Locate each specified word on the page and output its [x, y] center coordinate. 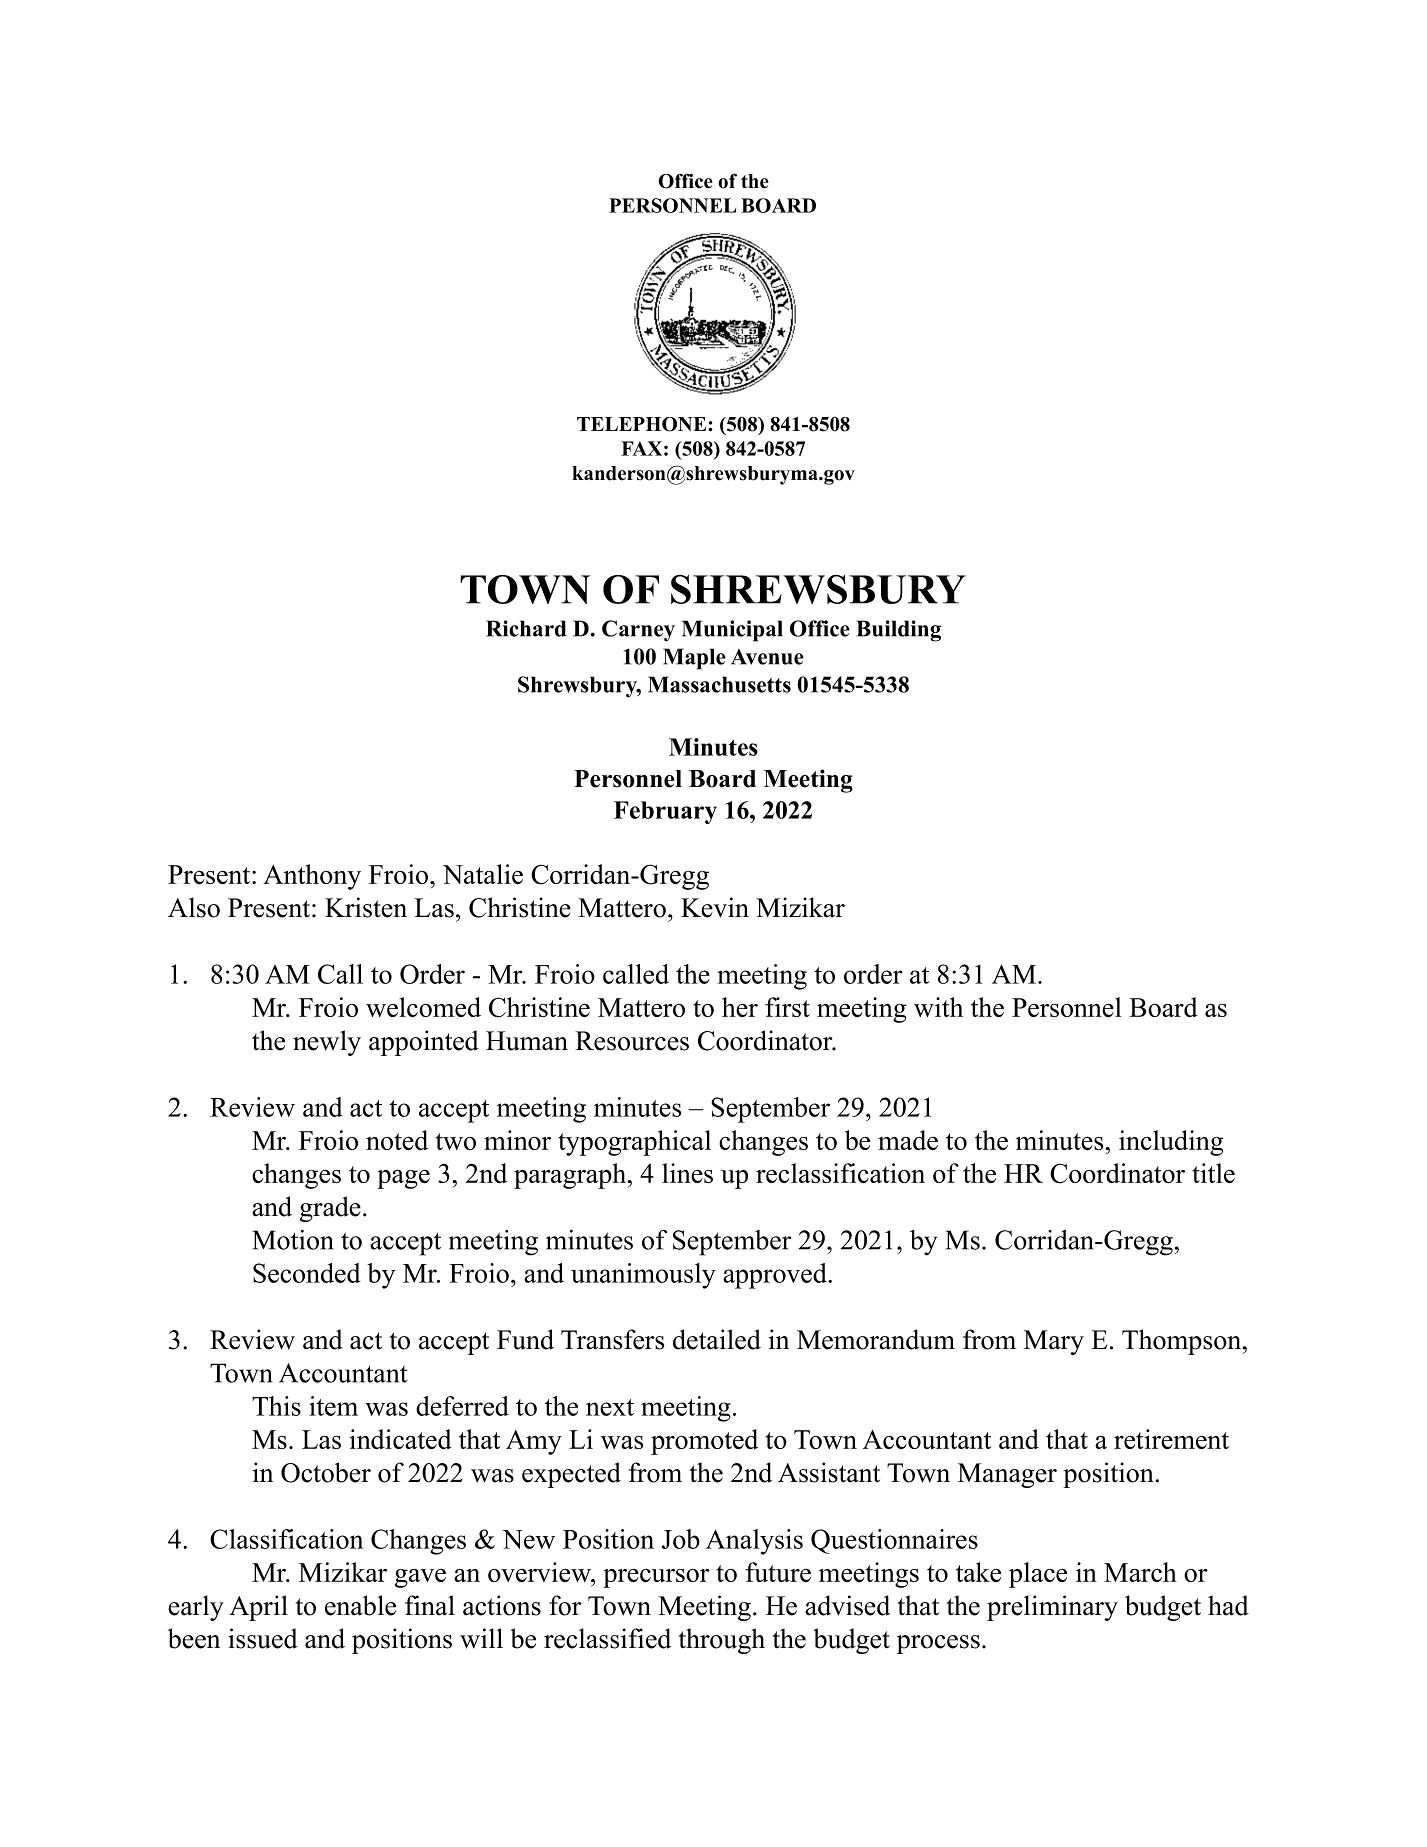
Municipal [732, 631]
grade [330, 1209]
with [938, 1007]
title [1213, 1173]
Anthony [312, 877]
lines [687, 1173]
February [665, 812]
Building [899, 631]
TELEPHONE [643, 424]
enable [360, 1605]
